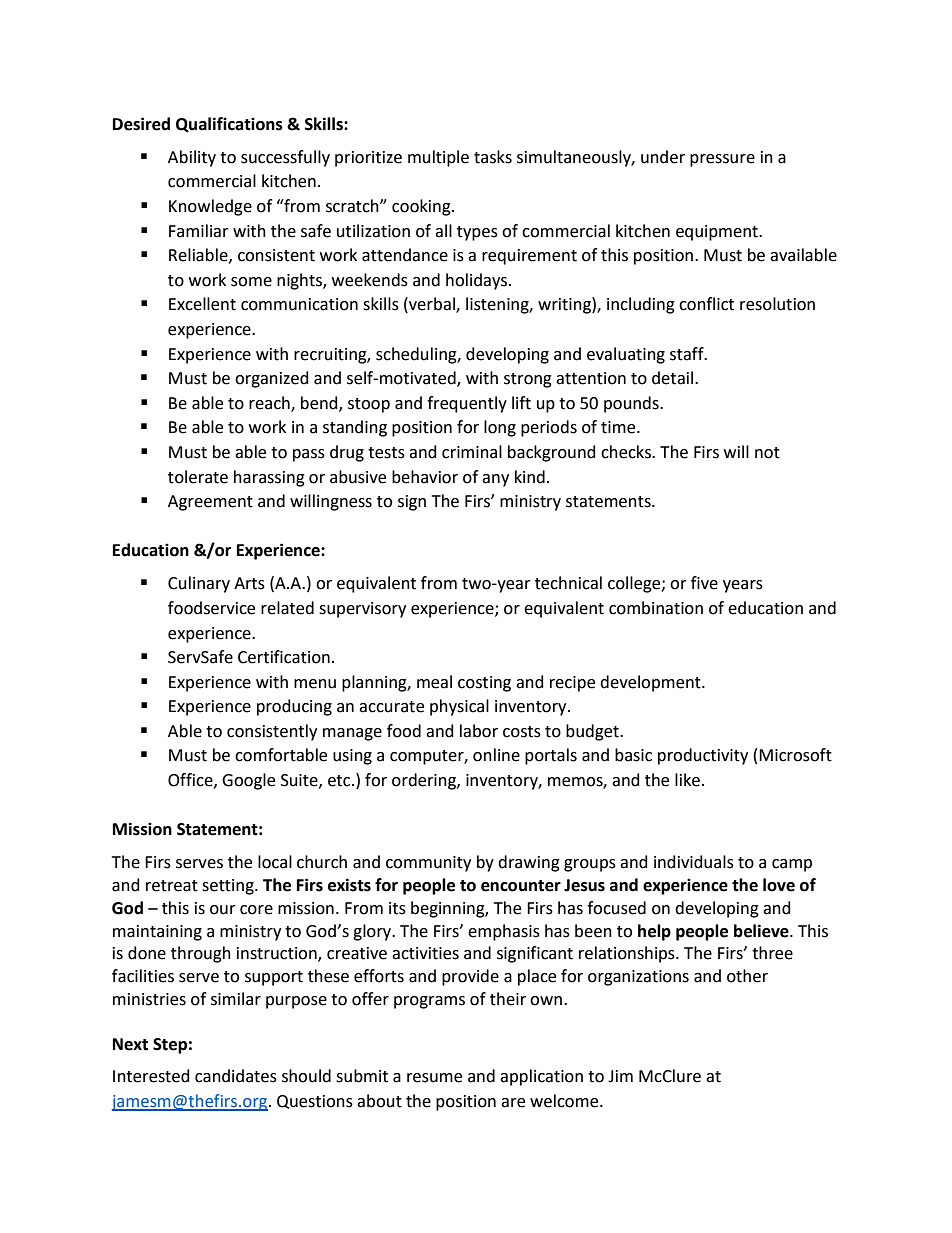 Image resolution: width=952 pixels, height=1233 pixels. Describe the element at coordinates (722, 160) in the screenshot. I see `pressure` at that location.
